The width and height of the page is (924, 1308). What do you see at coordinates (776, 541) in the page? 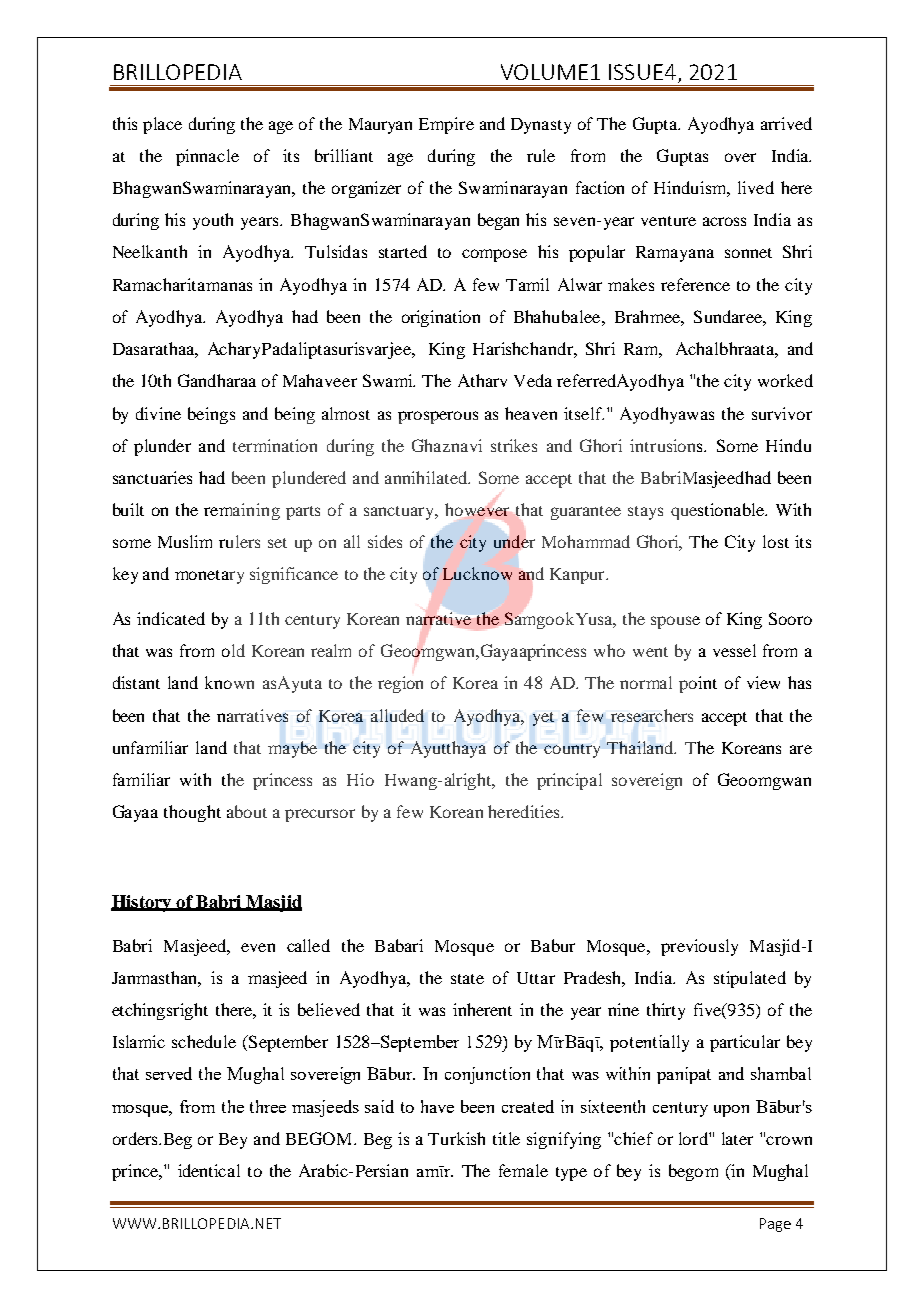
I see `lost` at bounding box center [776, 541].
